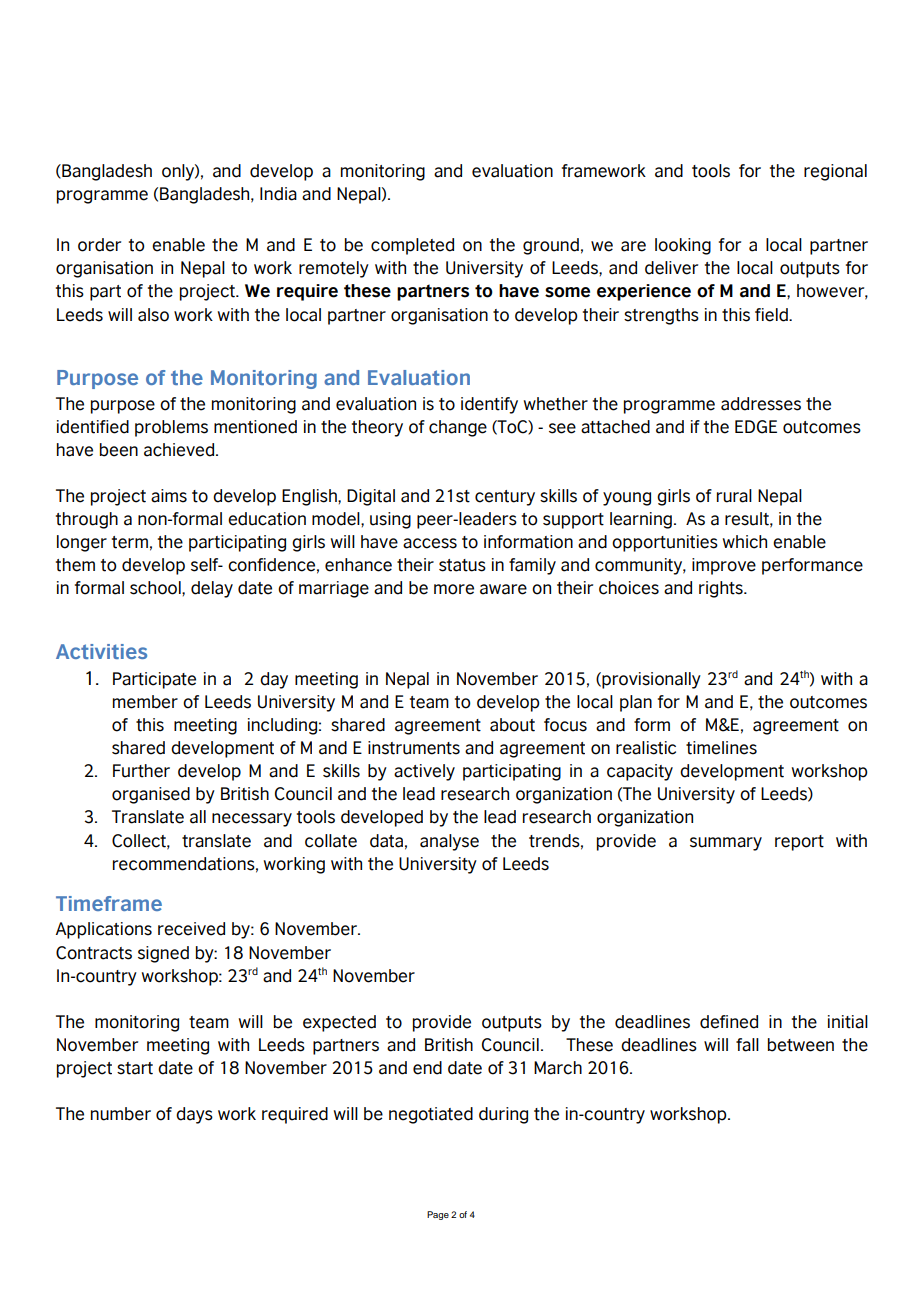  What do you see at coordinates (99, 245) in the screenshot?
I see `order` at bounding box center [99, 245].
